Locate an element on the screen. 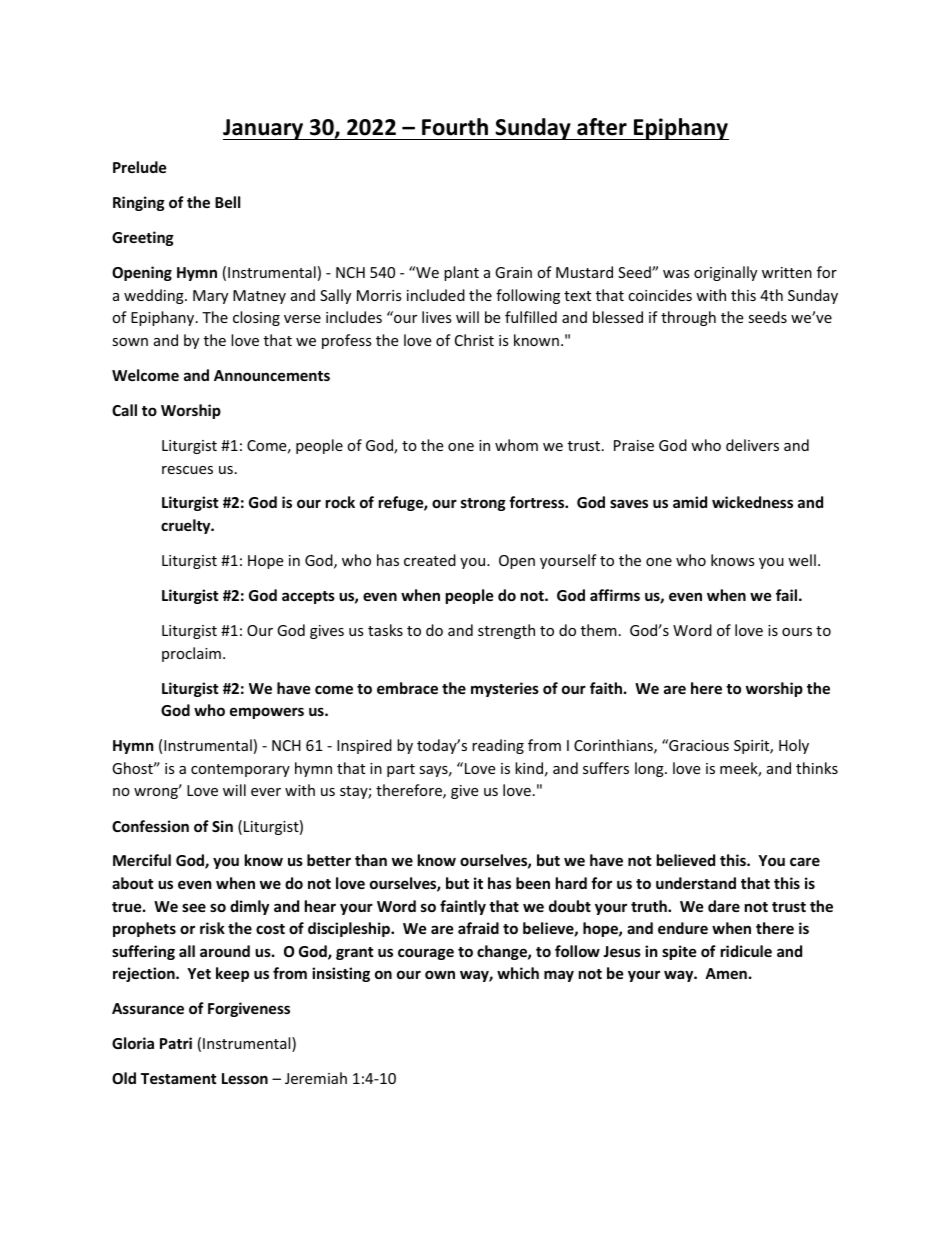 The width and height of the screenshot is (952, 1233). contemporary is located at coordinates (240, 770).
